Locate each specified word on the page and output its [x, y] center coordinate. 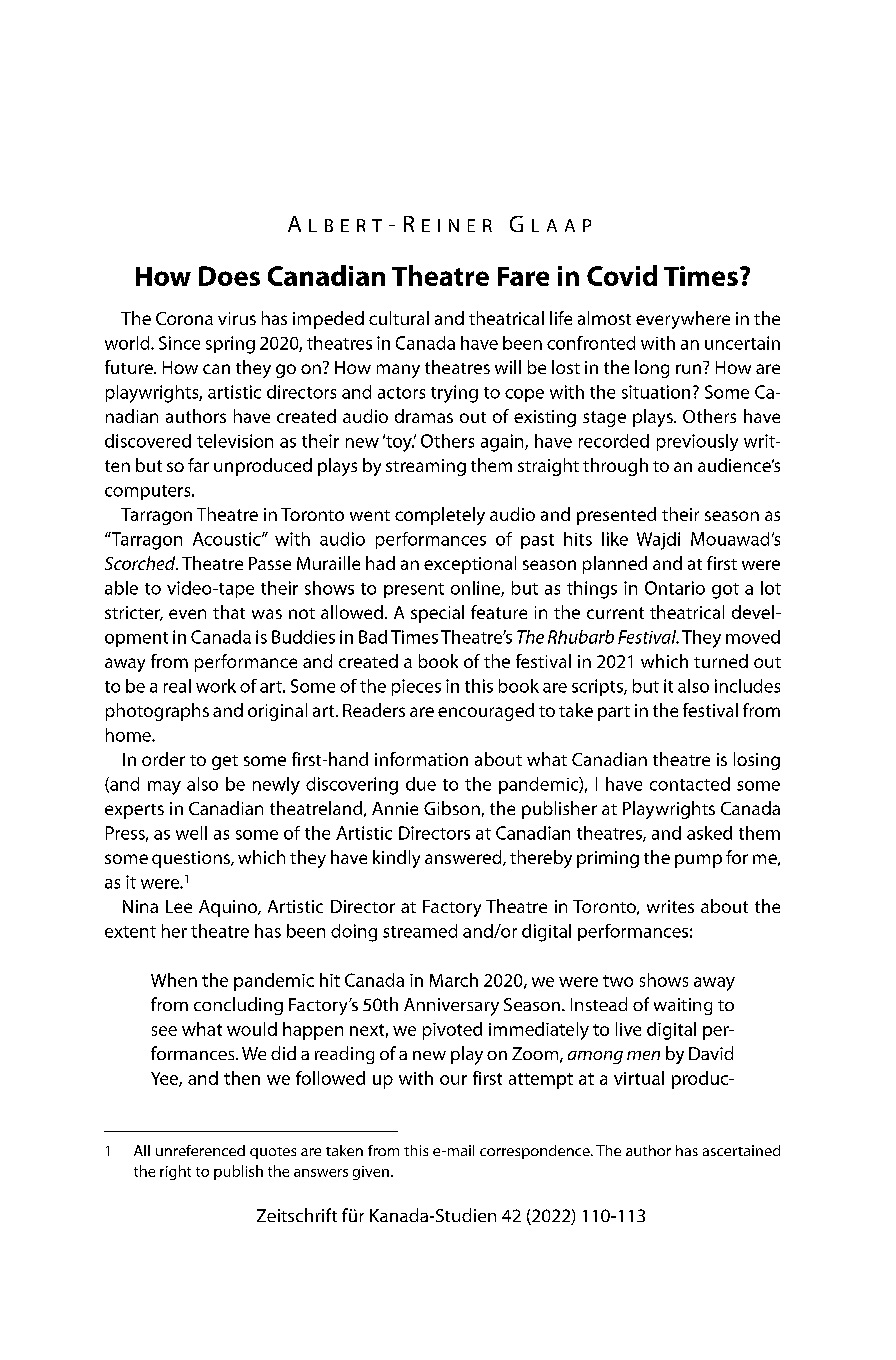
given [371, 1173]
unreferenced [200, 1150]
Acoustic [228, 539]
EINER [457, 225]
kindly [396, 859]
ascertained [741, 1150]
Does [229, 276]
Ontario [675, 588]
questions [192, 859]
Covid [622, 275]
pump [698, 861]
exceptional [470, 565]
